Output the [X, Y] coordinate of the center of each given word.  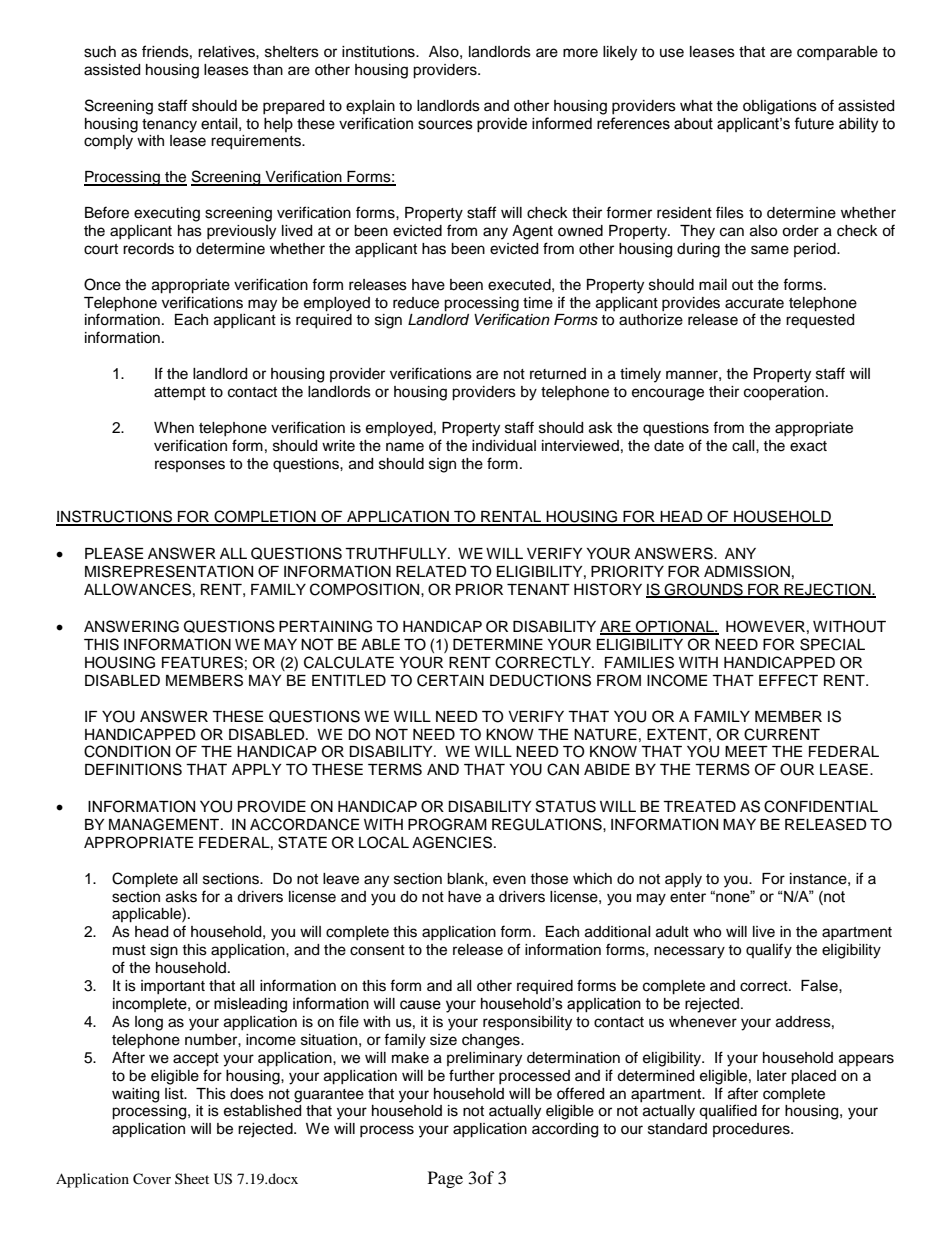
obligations [780, 107]
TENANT [538, 589]
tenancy [169, 126]
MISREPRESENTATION [169, 571]
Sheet [192, 1178]
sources [445, 125]
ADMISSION [747, 571]
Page [445, 1179]
